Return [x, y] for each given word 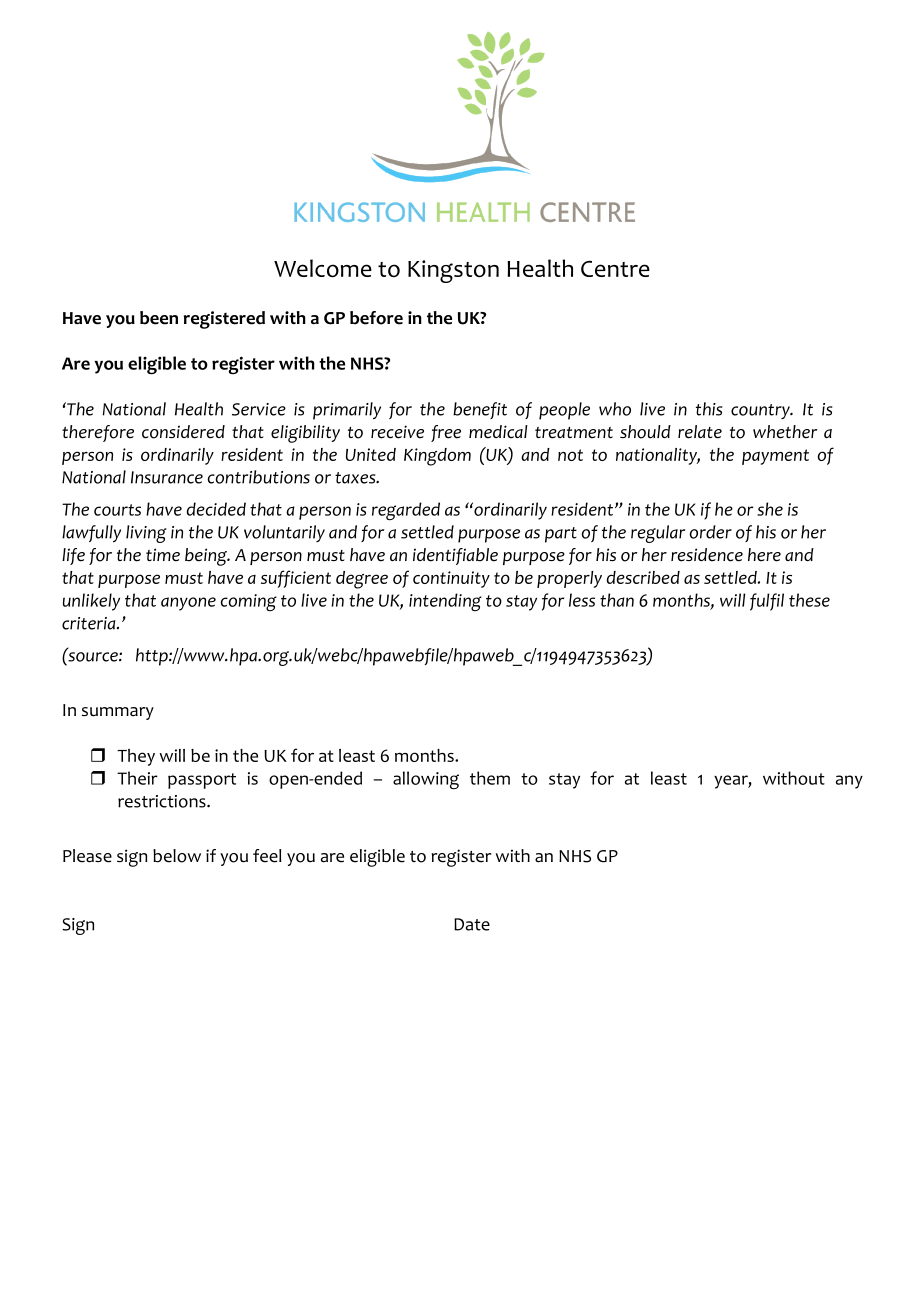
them [490, 778]
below [177, 856]
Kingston [453, 271]
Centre [615, 268]
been [159, 318]
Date [472, 924]
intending [445, 602]
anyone [188, 604]
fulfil [767, 602]
